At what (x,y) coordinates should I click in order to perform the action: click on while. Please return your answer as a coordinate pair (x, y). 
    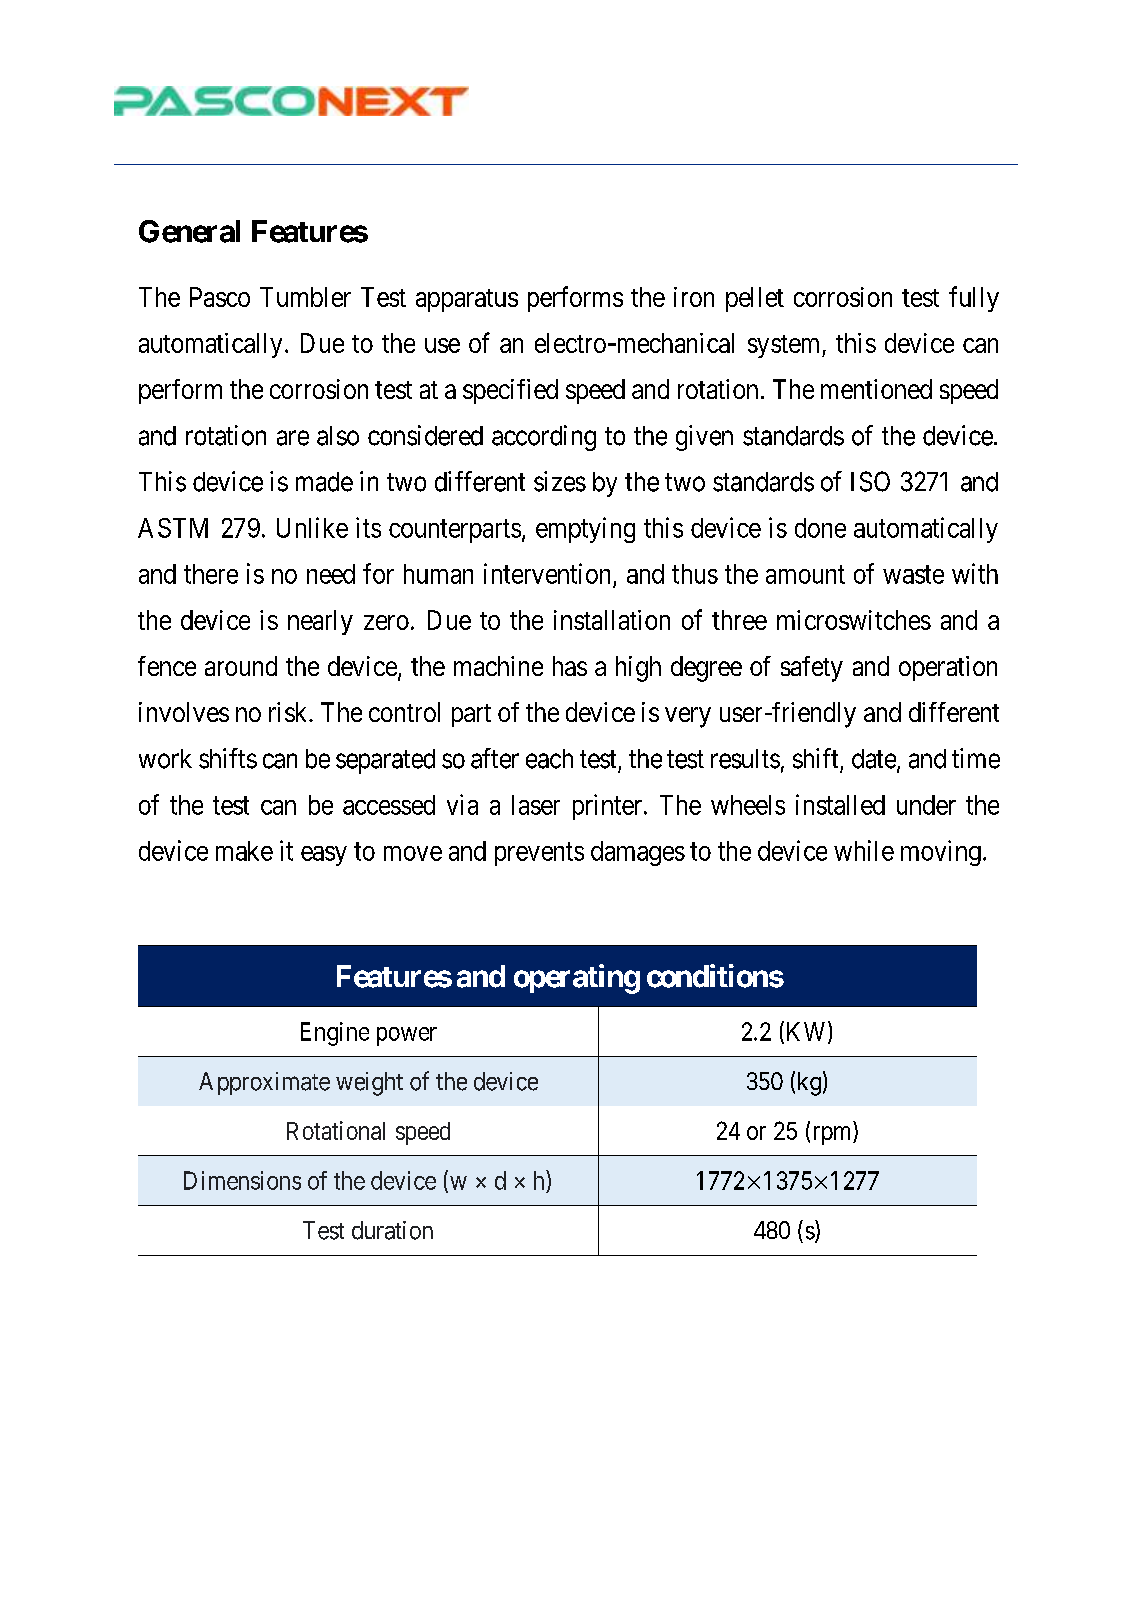
    Looking at the image, I should click on (864, 850).
